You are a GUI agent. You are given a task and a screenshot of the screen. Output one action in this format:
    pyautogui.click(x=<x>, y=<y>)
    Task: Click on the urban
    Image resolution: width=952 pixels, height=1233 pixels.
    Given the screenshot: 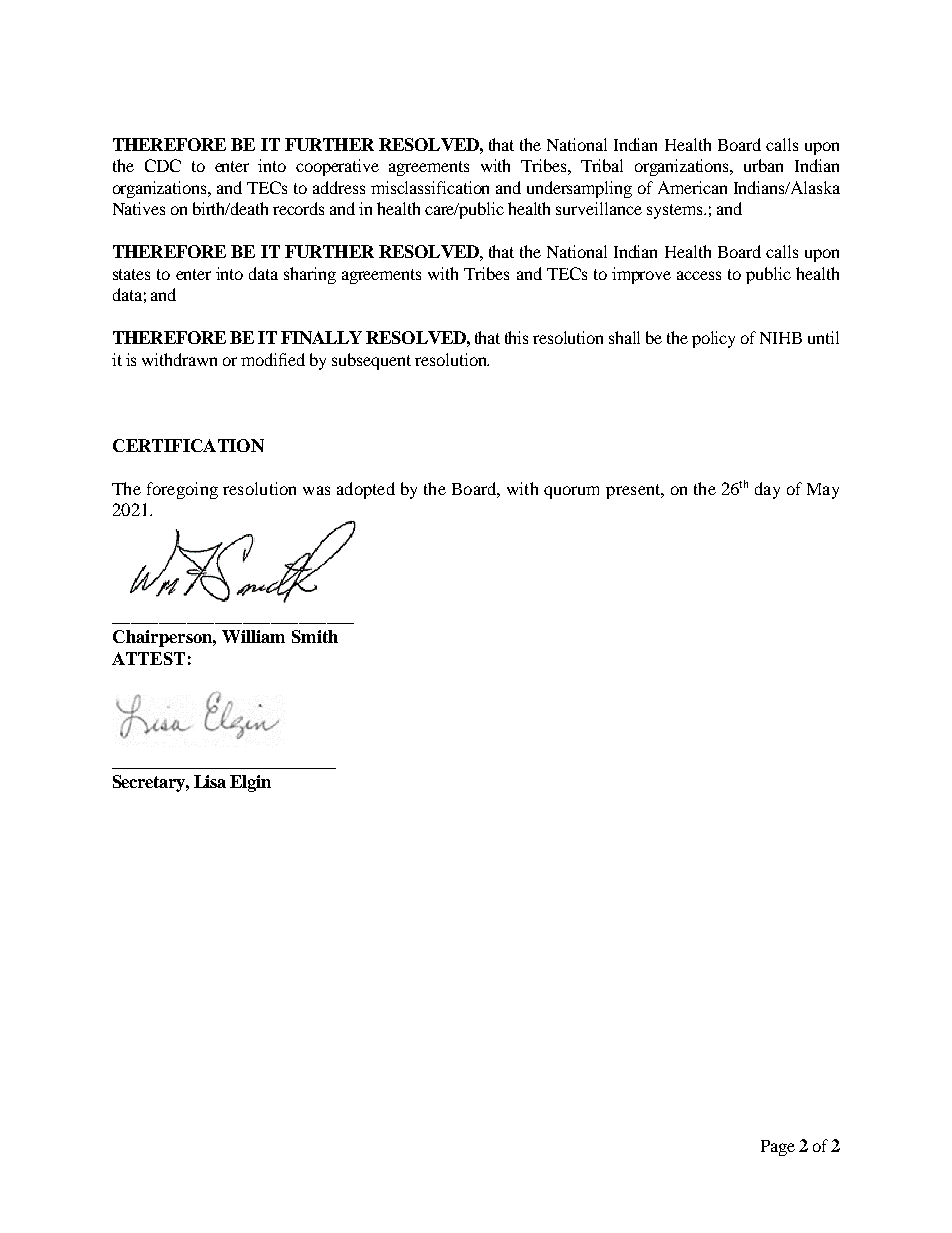 What is the action you would take?
    pyautogui.click(x=763, y=165)
